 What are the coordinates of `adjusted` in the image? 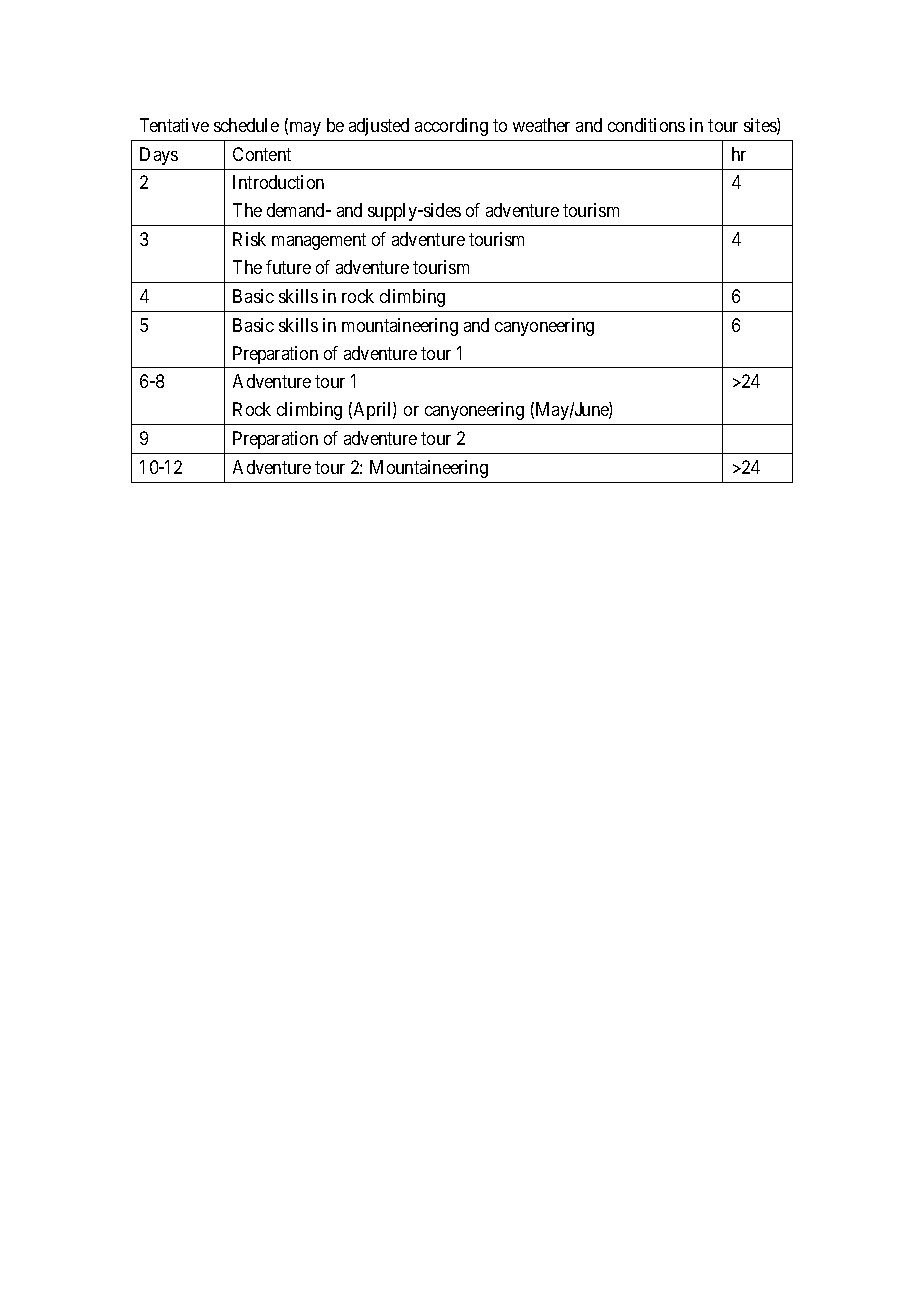 It's located at (379, 127).
